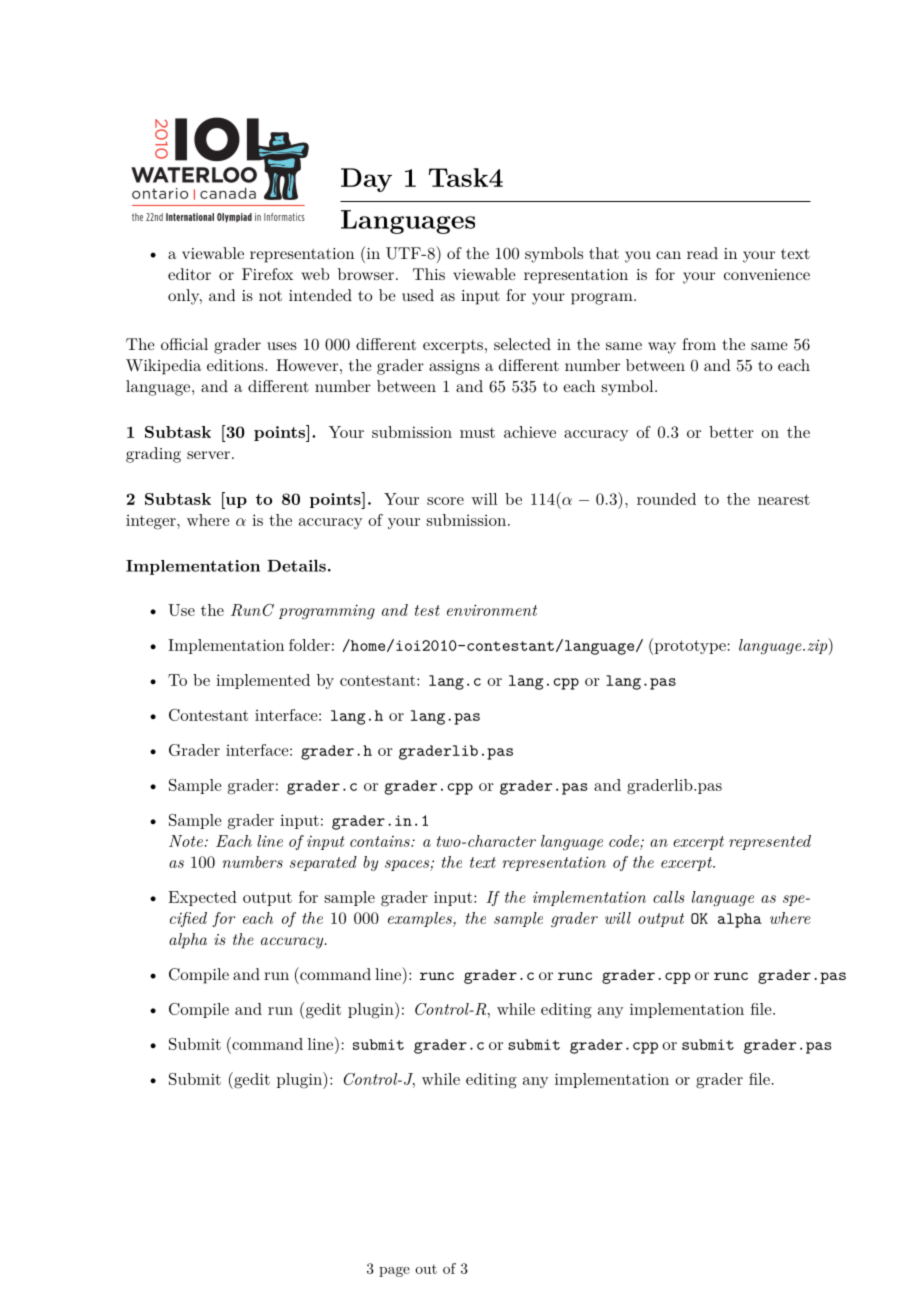  What do you see at coordinates (408, 865) in the screenshot?
I see `spaces` at bounding box center [408, 865].
